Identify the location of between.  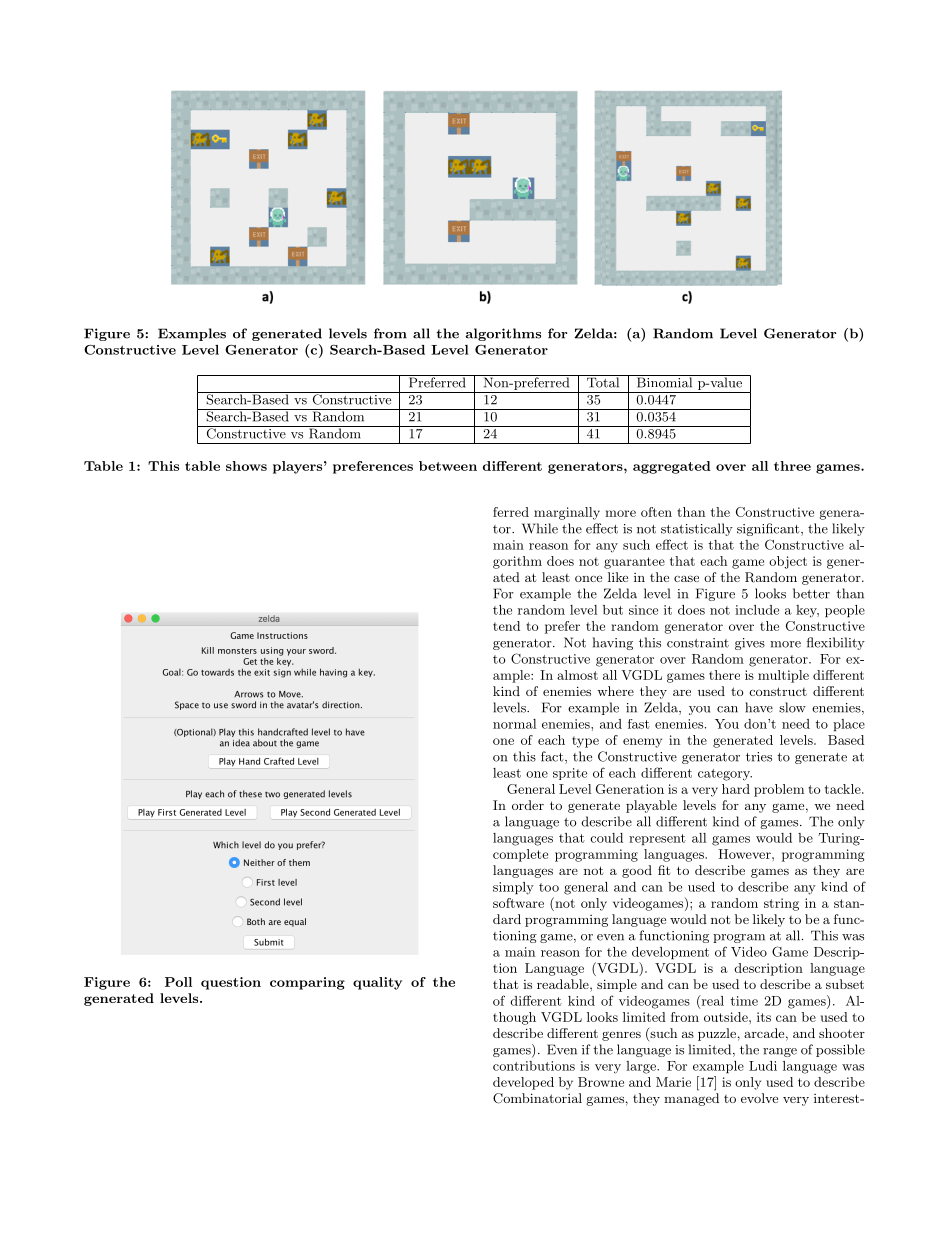
(448, 466).
